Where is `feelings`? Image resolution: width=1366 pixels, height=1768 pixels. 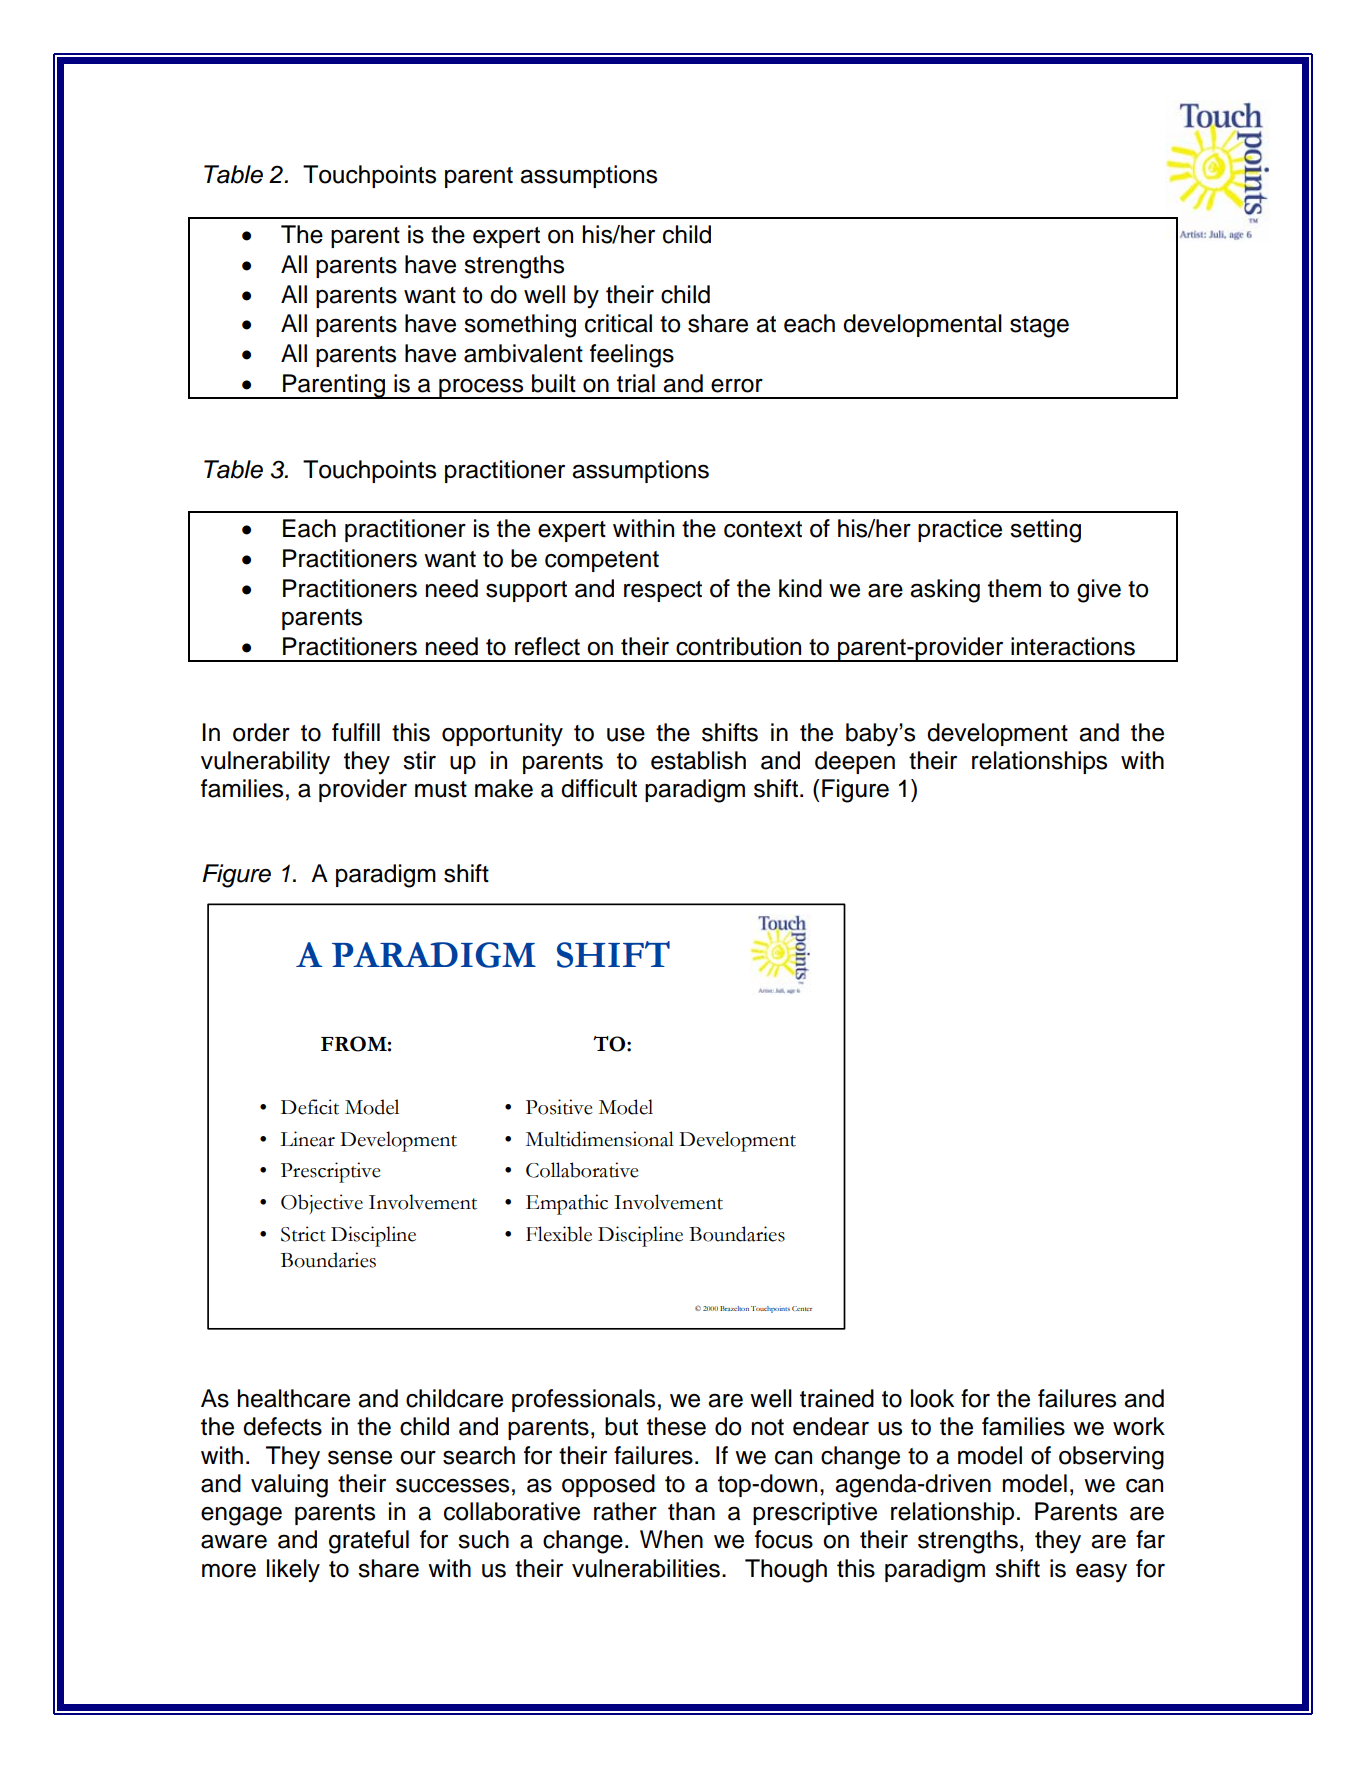 feelings is located at coordinates (632, 356).
